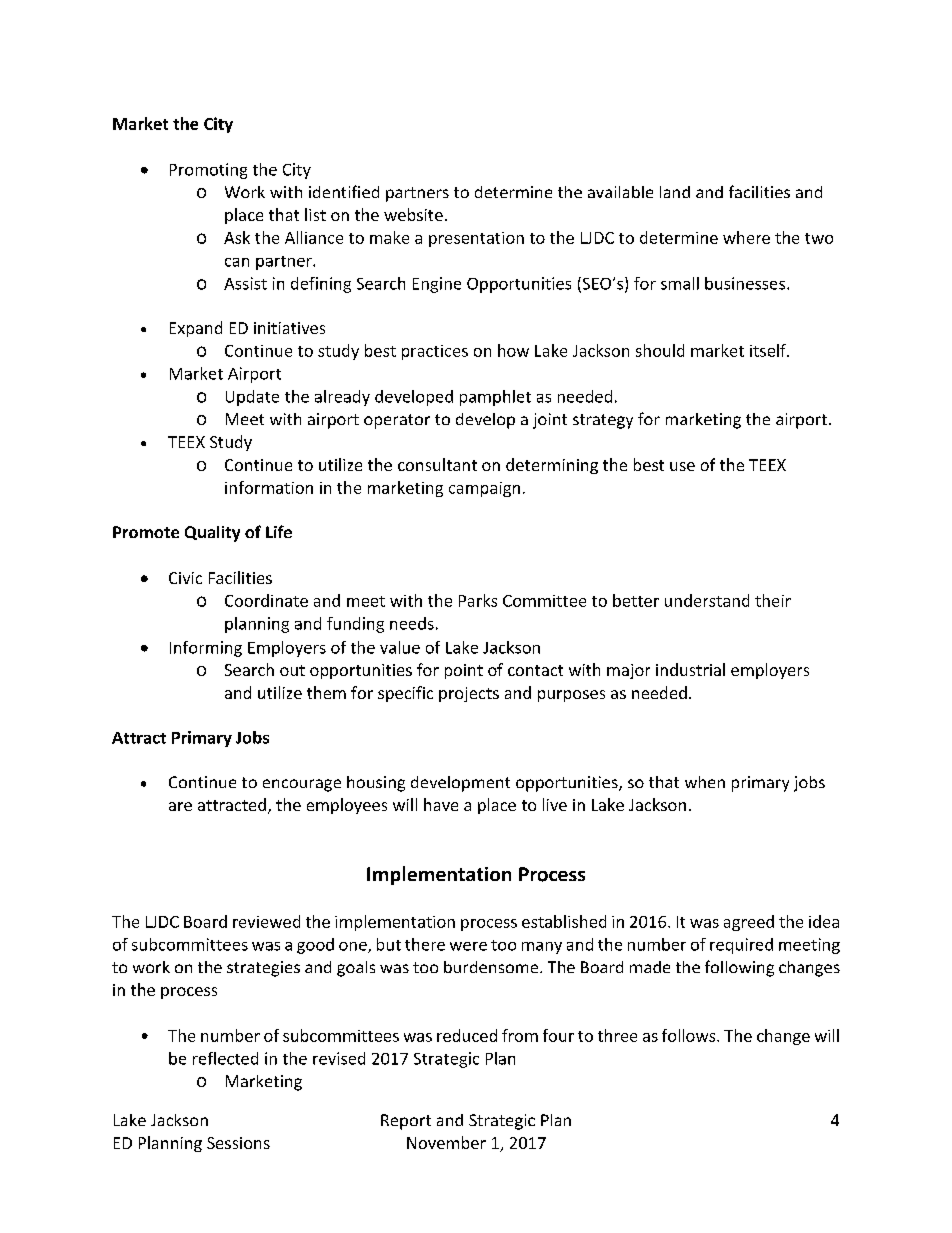 Image resolution: width=952 pixels, height=1233 pixels. What do you see at coordinates (746, 237) in the screenshot?
I see `where` at bounding box center [746, 237].
